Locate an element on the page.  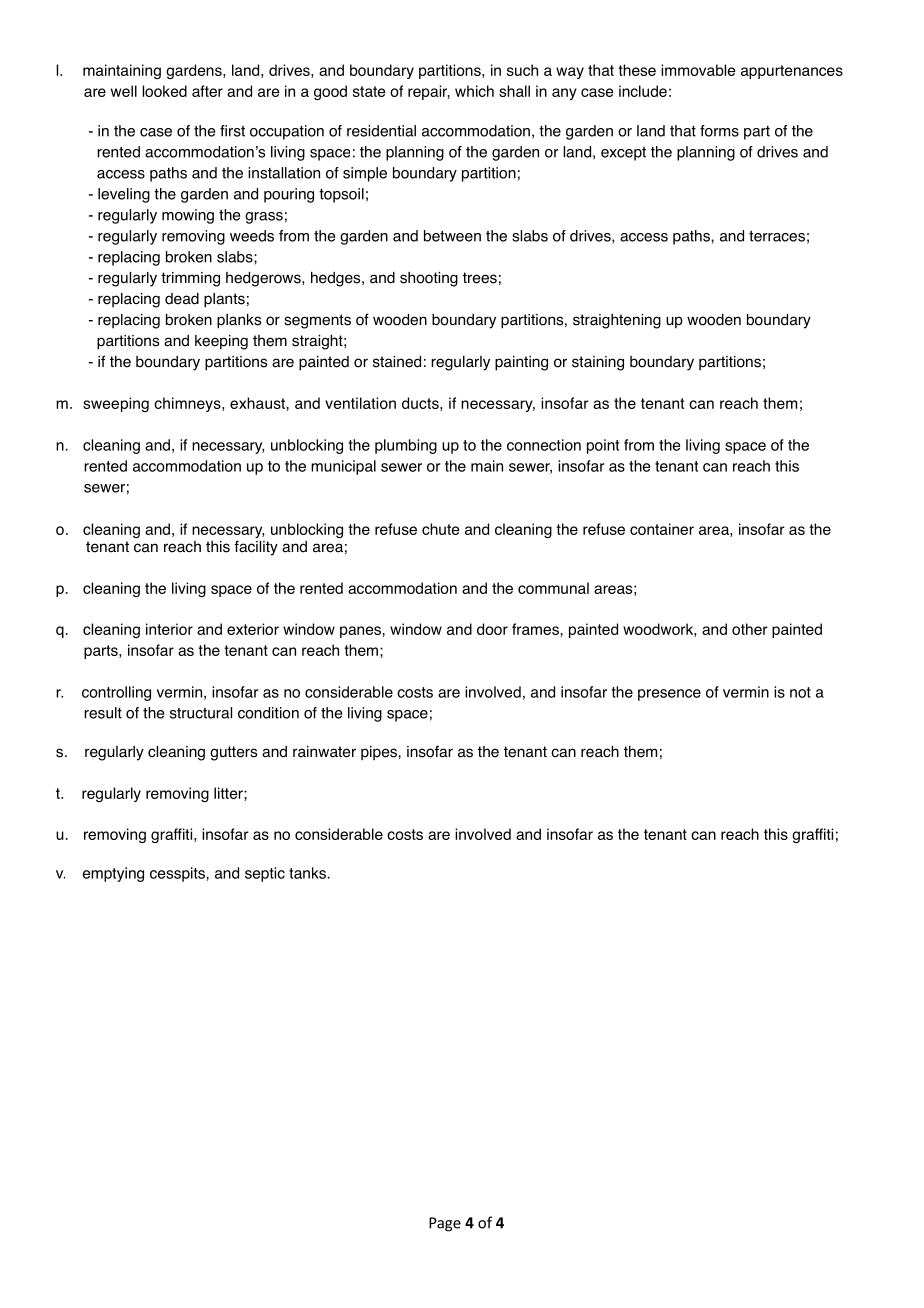
tanks is located at coordinates (307, 873).
